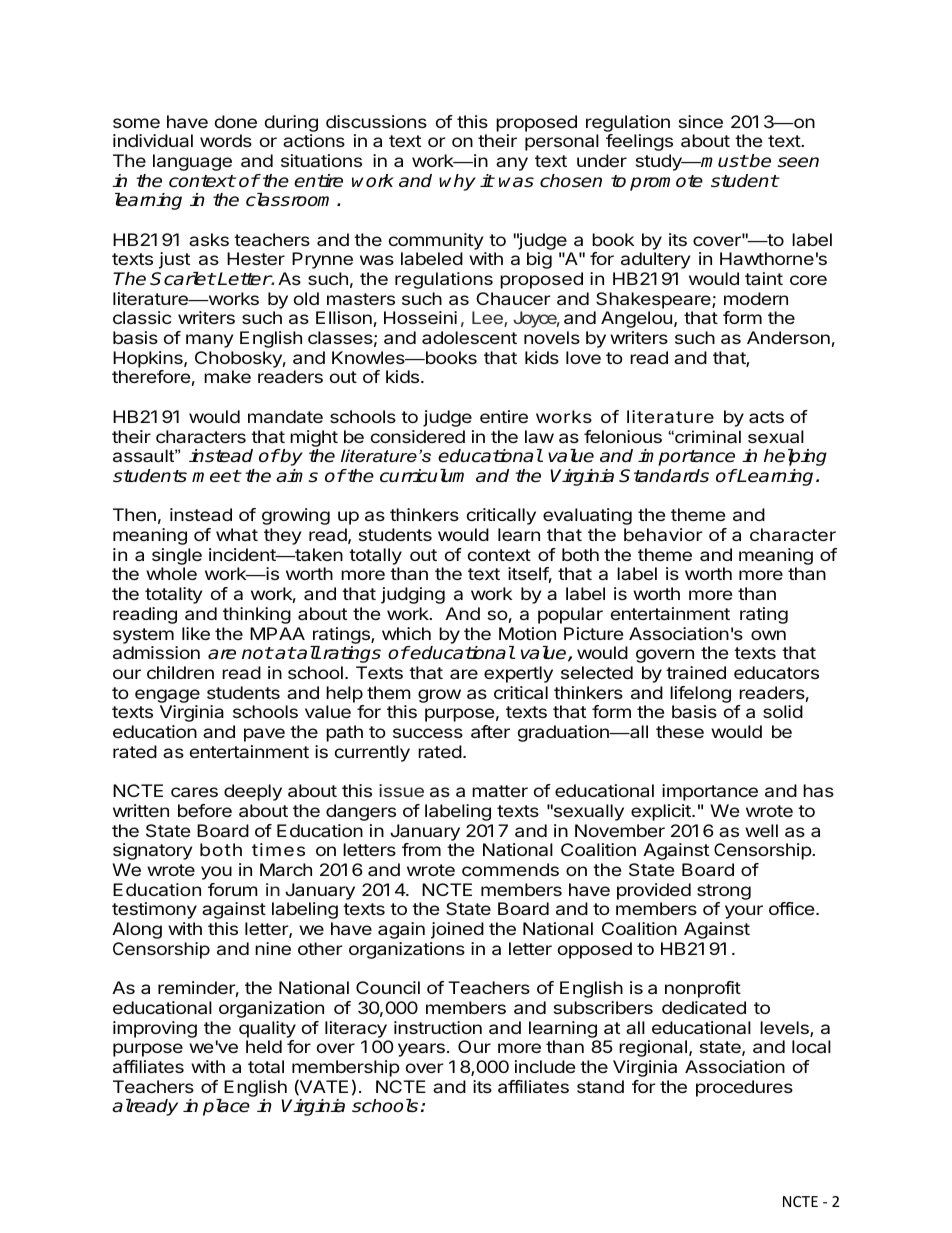 This screenshot has width=952, height=1233. Describe the element at coordinates (194, 792) in the screenshot. I see `cares` at that location.
